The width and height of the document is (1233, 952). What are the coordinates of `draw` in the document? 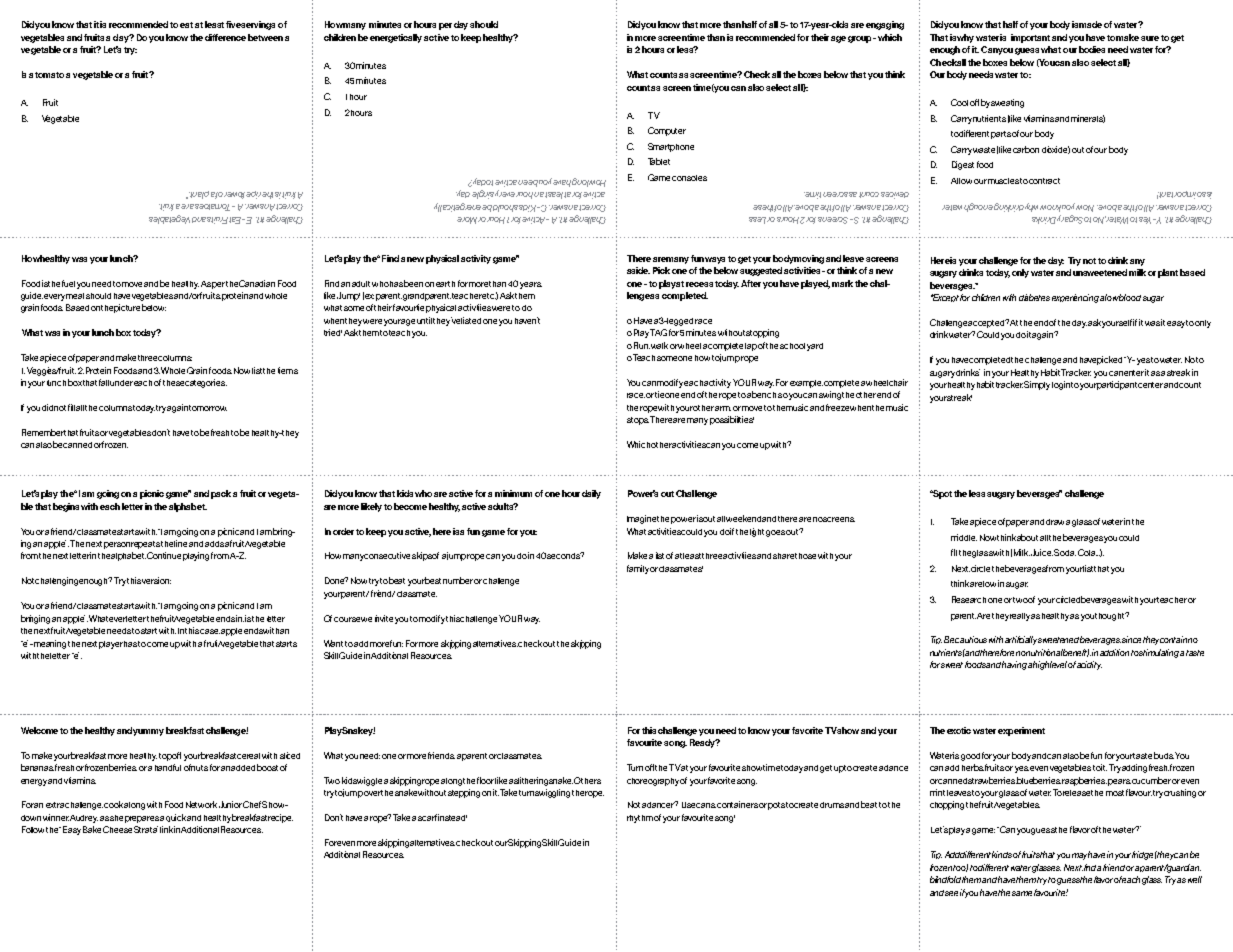 It's located at (1055, 522).
